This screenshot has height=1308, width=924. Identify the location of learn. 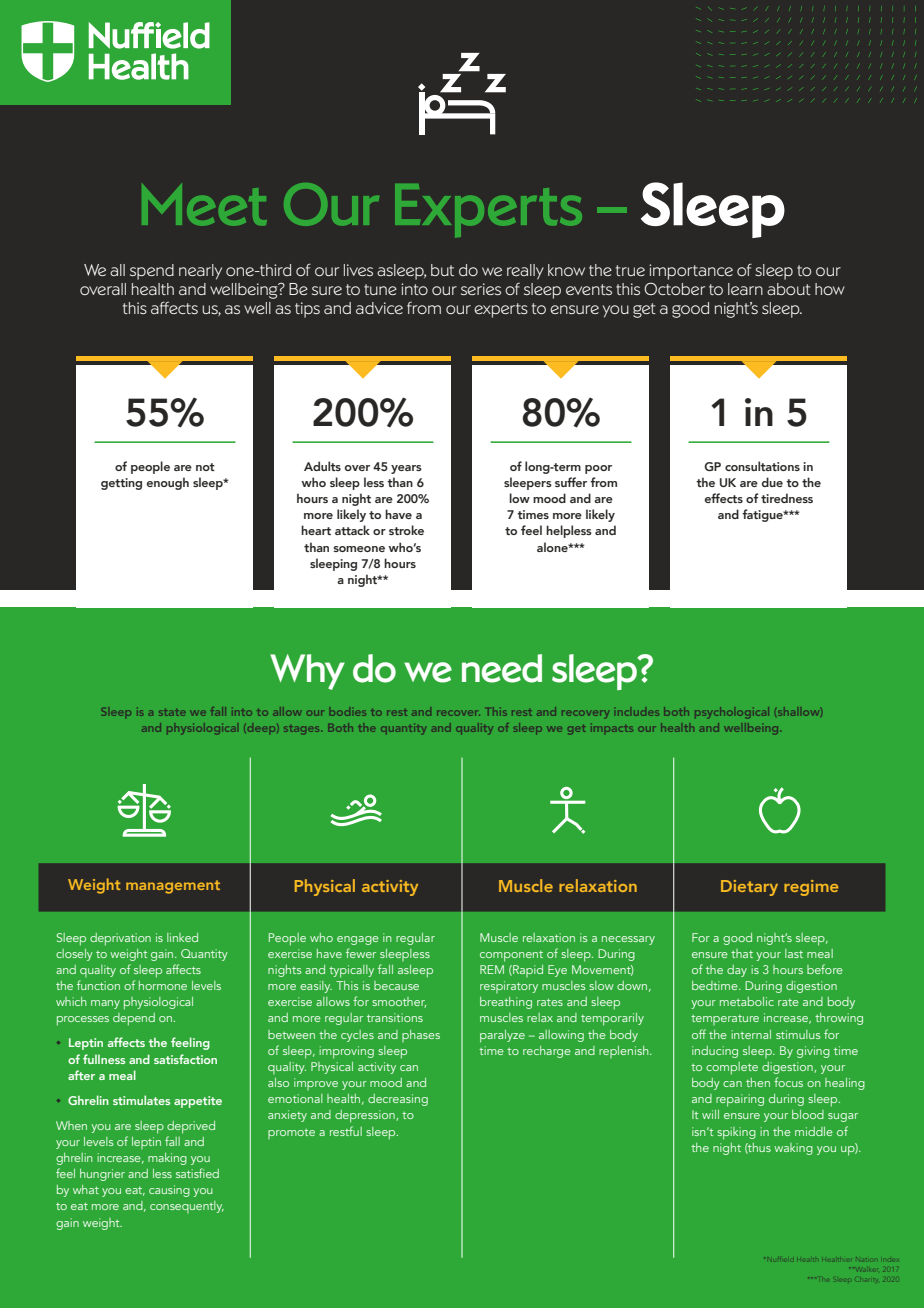
(745, 289).
